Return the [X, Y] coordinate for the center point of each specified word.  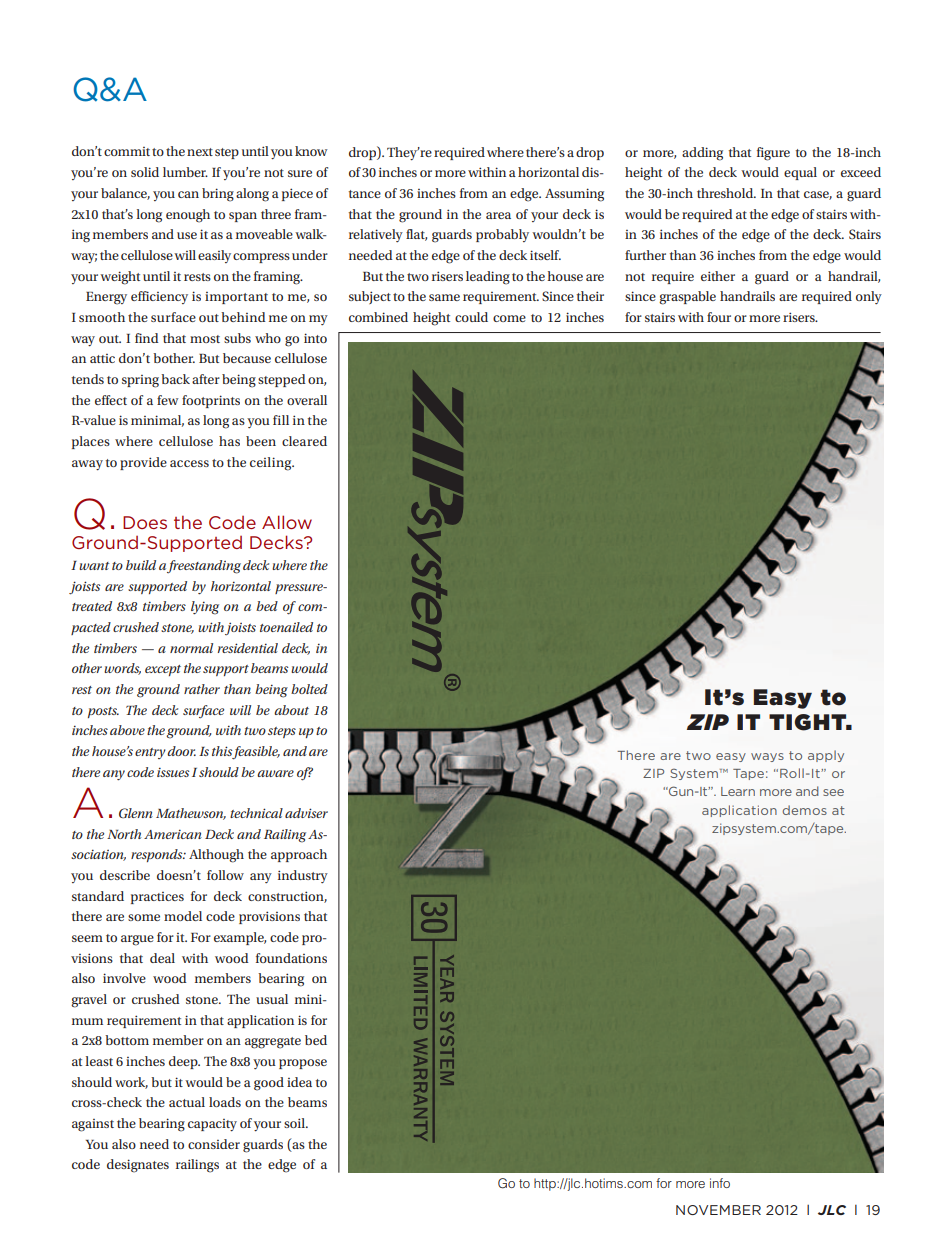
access [189, 463]
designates [138, 1166]
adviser [306, 813]
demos [804, 810]
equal [800, 173]
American [173, 834]
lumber [185, 172]
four [719, 317]
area [498, 215]
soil [295, 1123]
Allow [287, 522]
